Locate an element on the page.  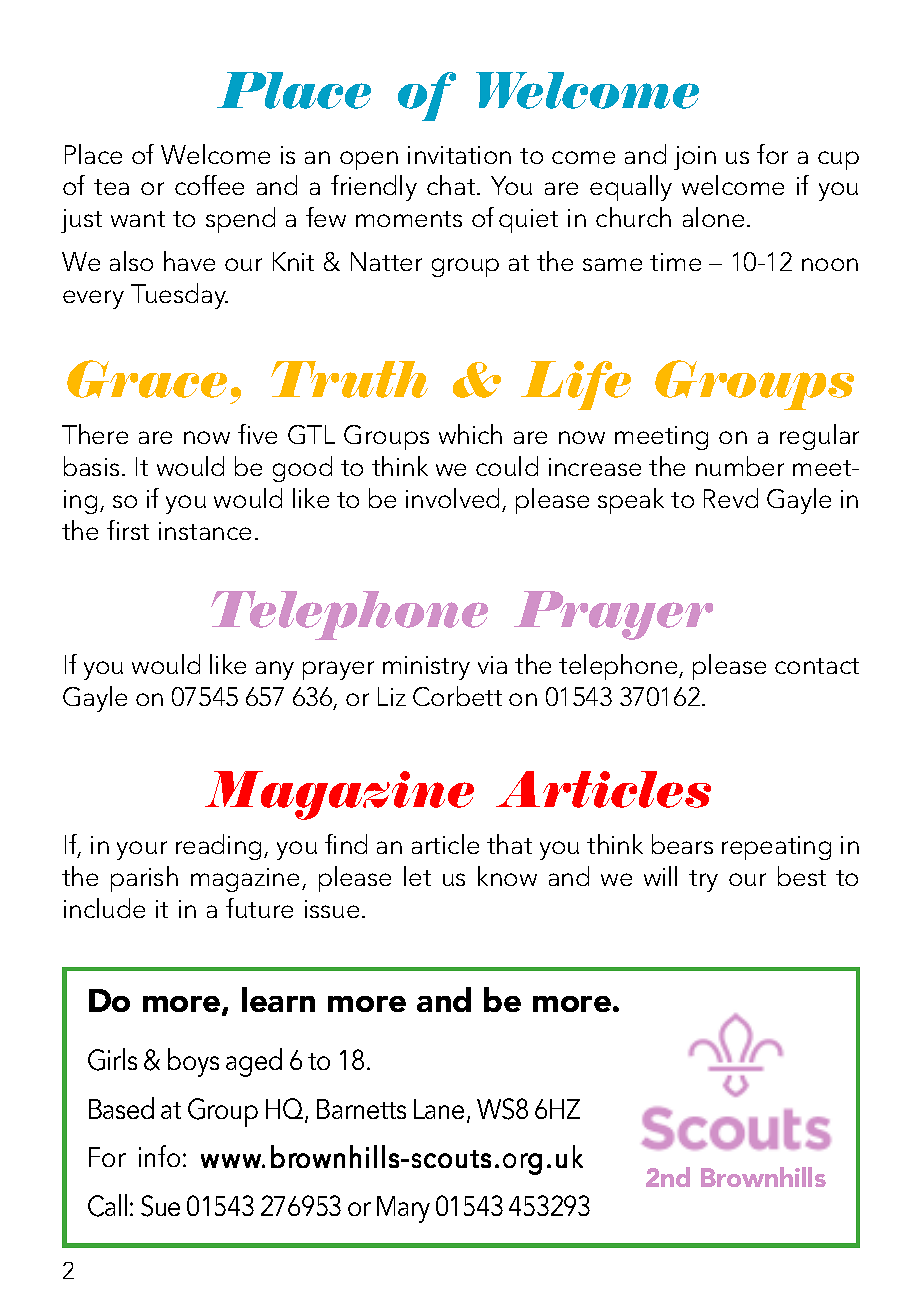
alone is located at coordinates (713, 217).
